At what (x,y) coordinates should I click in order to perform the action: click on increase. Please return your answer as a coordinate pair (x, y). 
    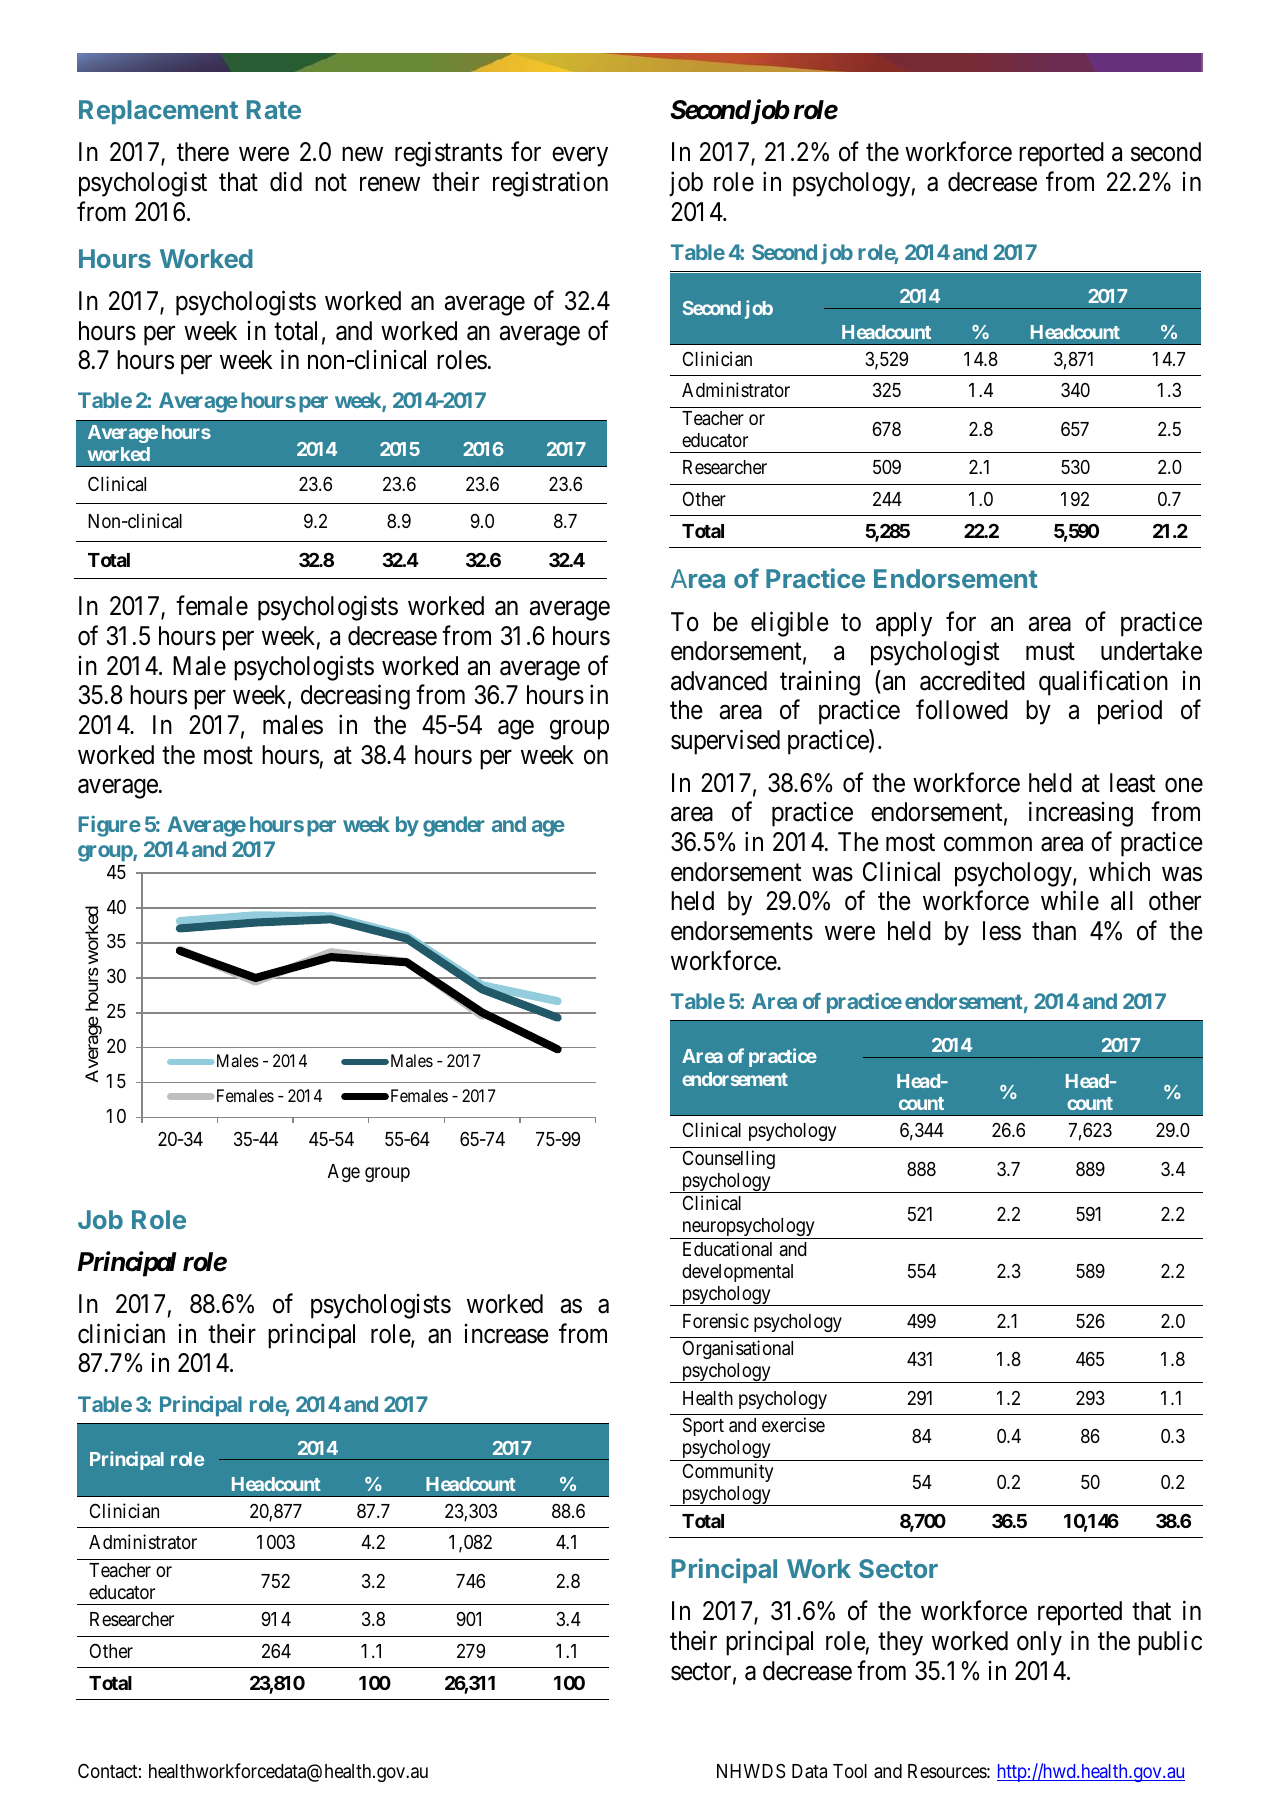
    Looking at the image, I should click on (506, 1334).
